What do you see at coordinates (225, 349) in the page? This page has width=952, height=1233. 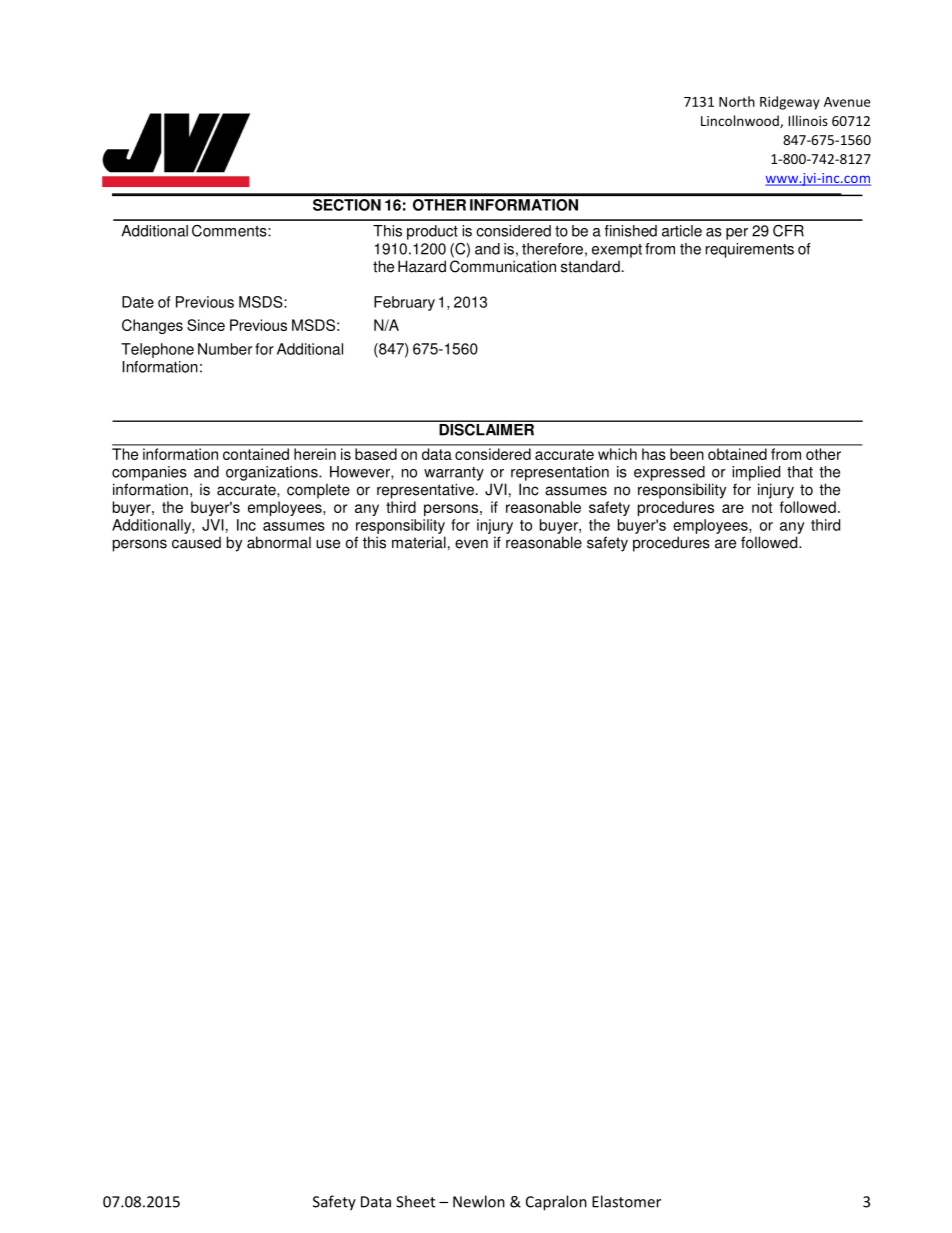 I see `Number` at bounding box center [225, 349].
